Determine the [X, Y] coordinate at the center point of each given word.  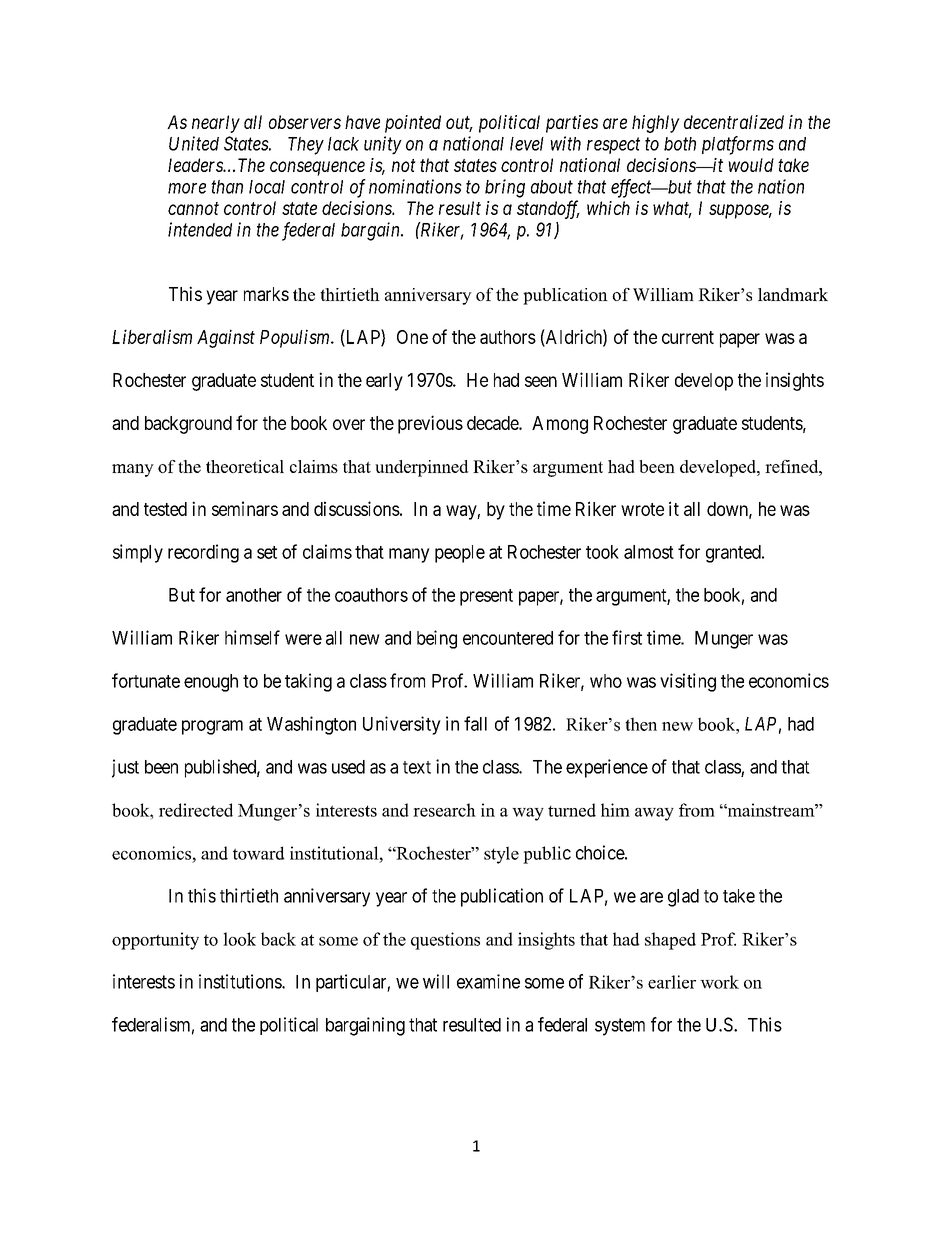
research [444, 810]
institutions [241, 981]
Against [226, 338]
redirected [196, 810]
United [194, 143]
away [654, 814]
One [412, 337]
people [460, 554]
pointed [413, 124]
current [688, 337]
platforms [738, 145]
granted [734, 554]
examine [488, 981]
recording [203, 553]
